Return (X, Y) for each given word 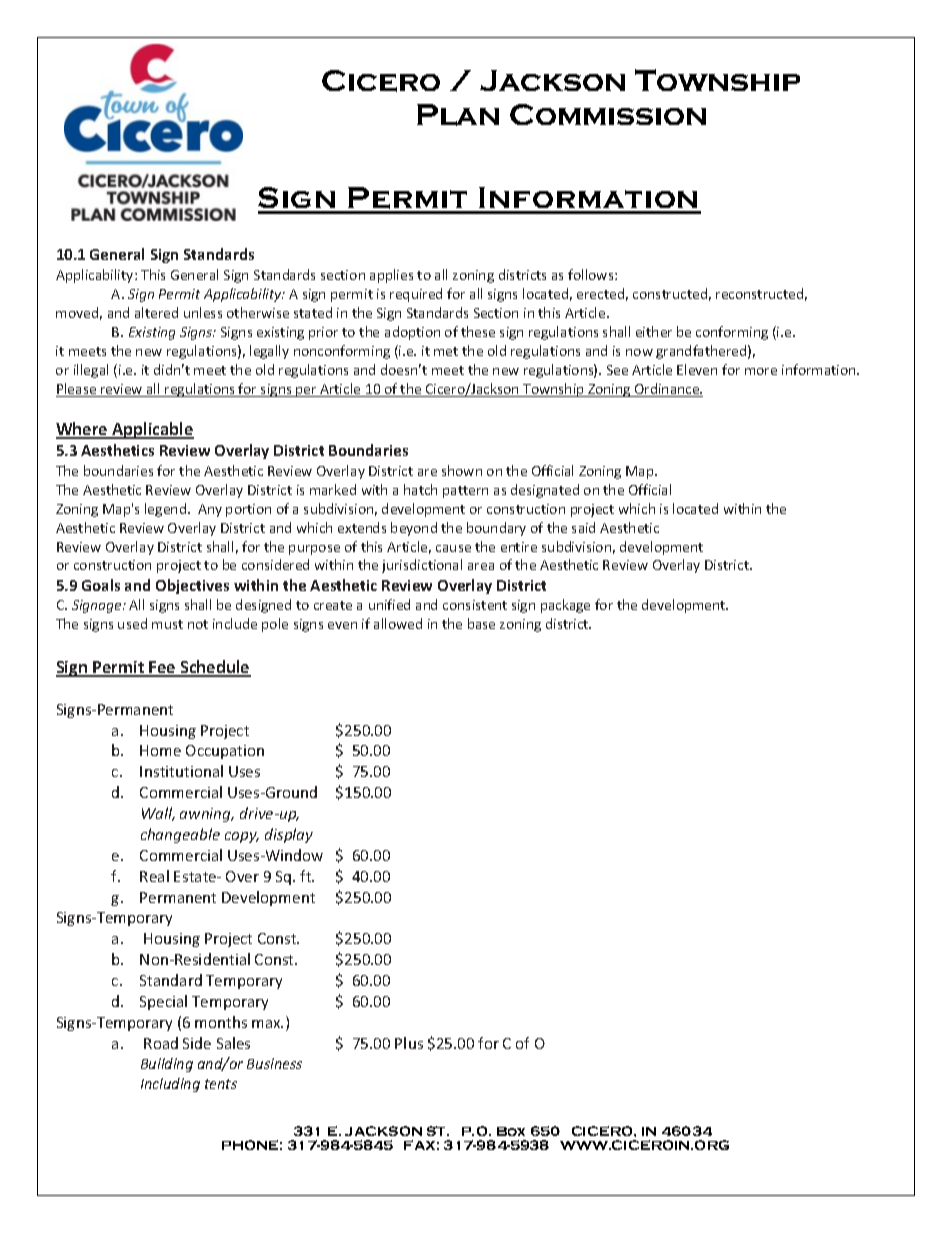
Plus (409, 1043)
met (446, 351)
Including (170, 1085)
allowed (398, 623)
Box (511, 1131)
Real (154, 876)
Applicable (152, 430)
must (167, 624)
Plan (458, 115)
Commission (608, 114)
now (639, 352)
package (565, 606)
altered (156, 312)
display (289, 835)
